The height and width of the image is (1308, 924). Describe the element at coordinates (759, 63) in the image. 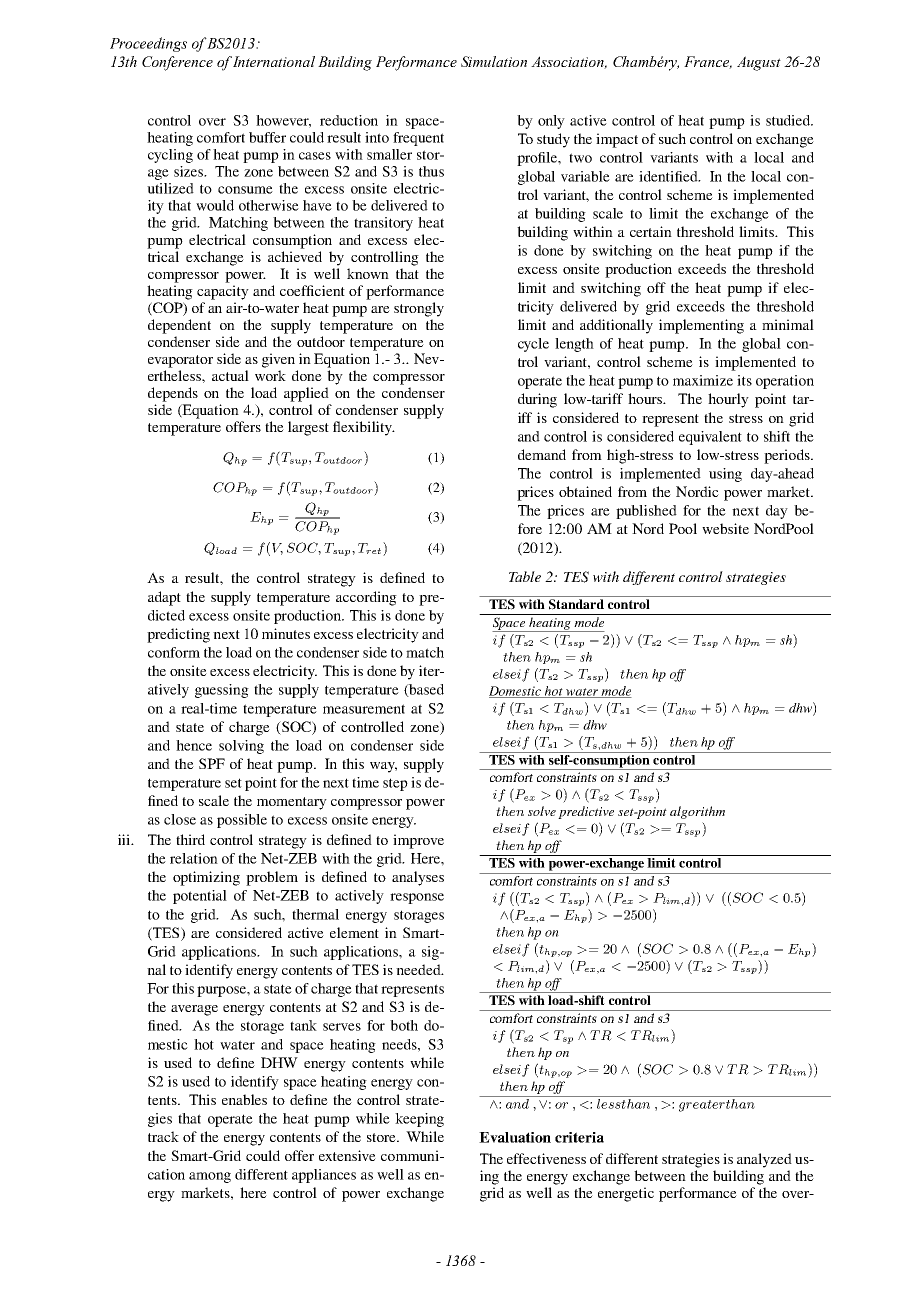

I see `August` at that location.
